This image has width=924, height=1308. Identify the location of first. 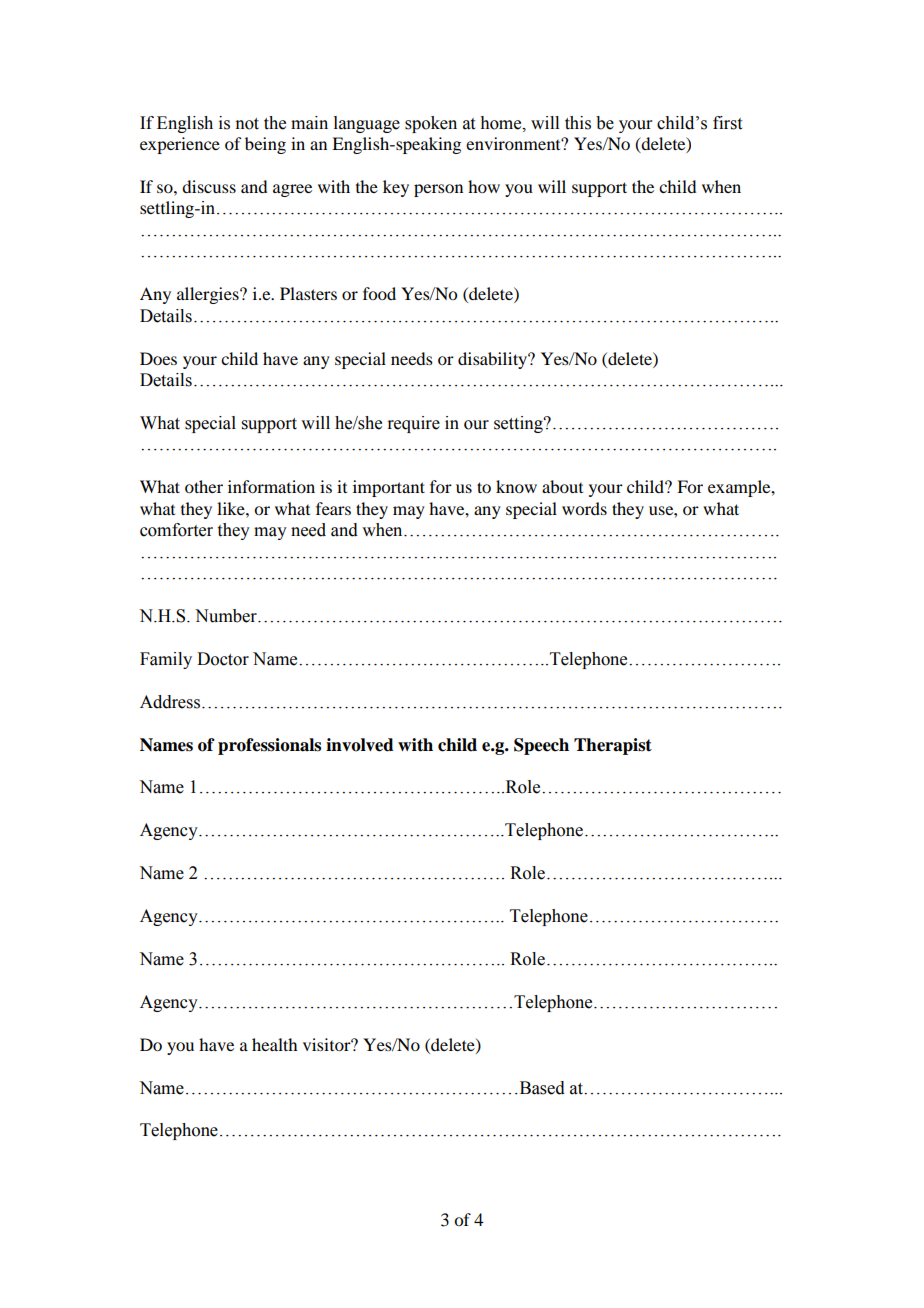
(727, 123).
